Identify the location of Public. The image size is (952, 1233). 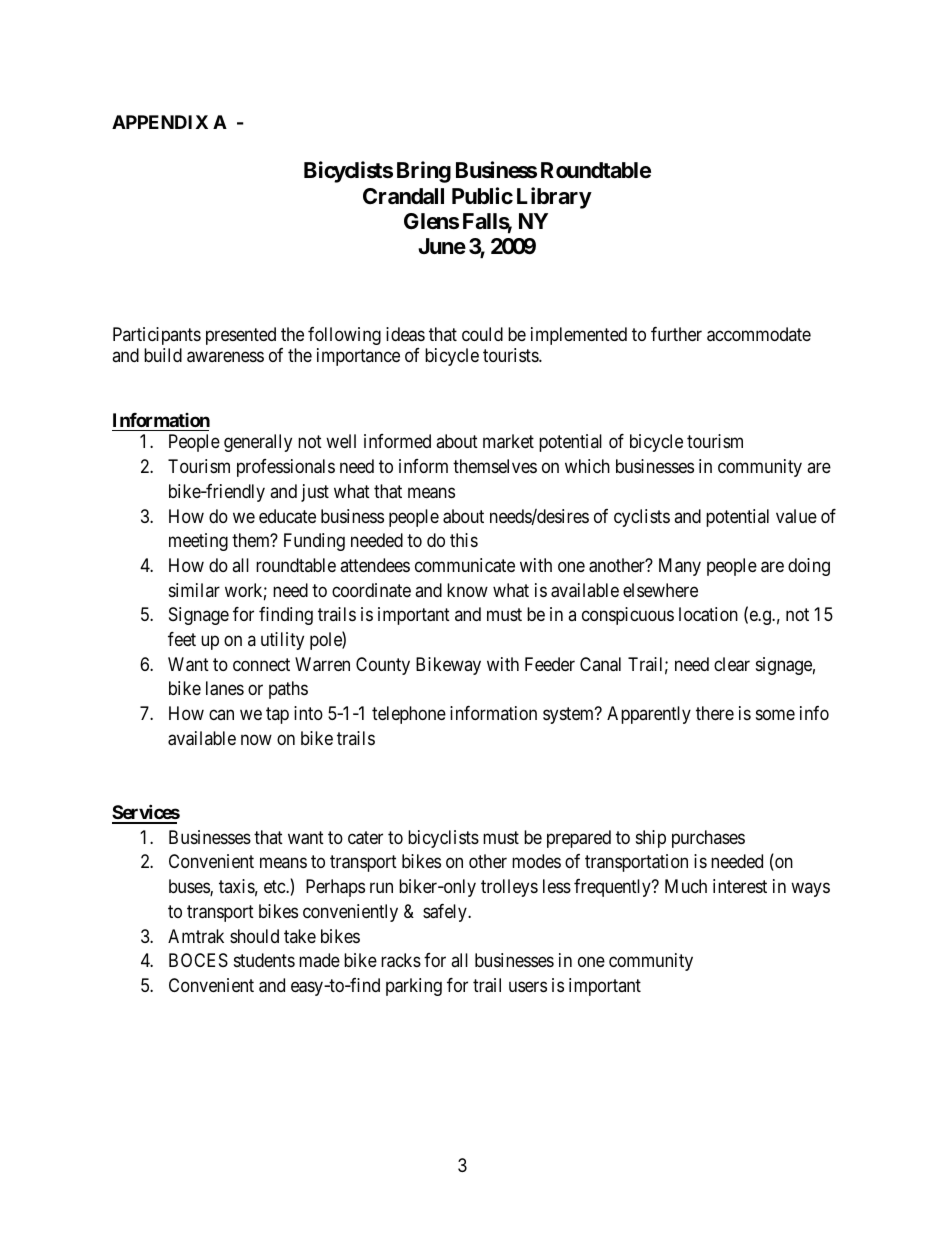
(482, 196).
